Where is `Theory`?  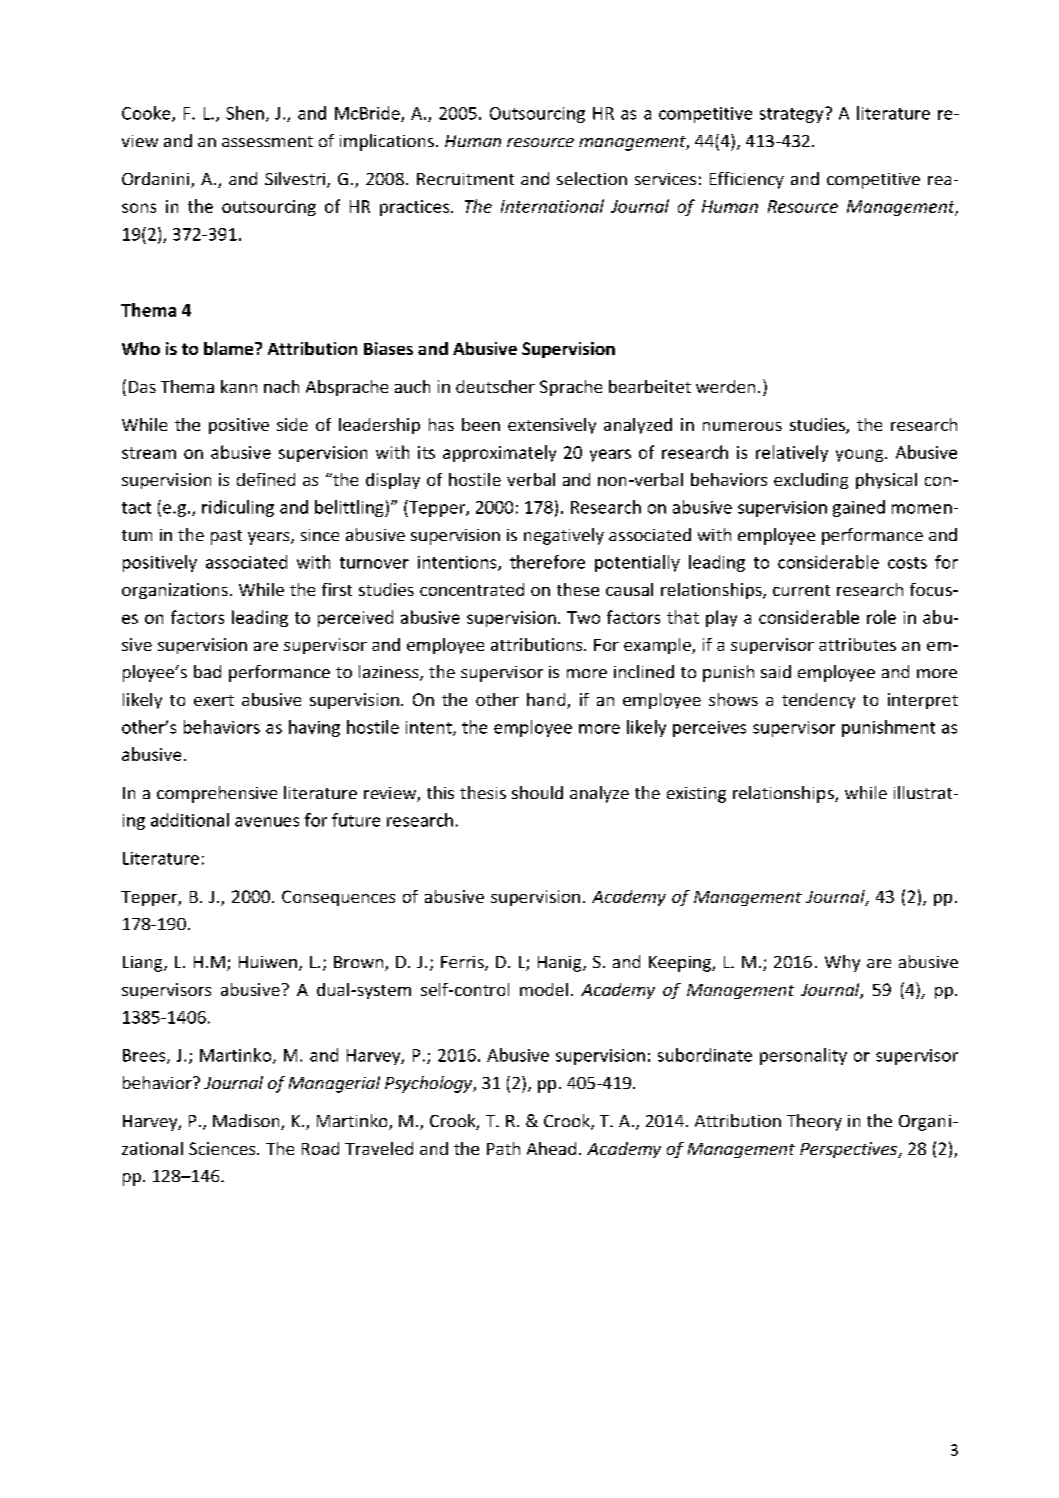
Theory is located at coordinates (814, 1122).
